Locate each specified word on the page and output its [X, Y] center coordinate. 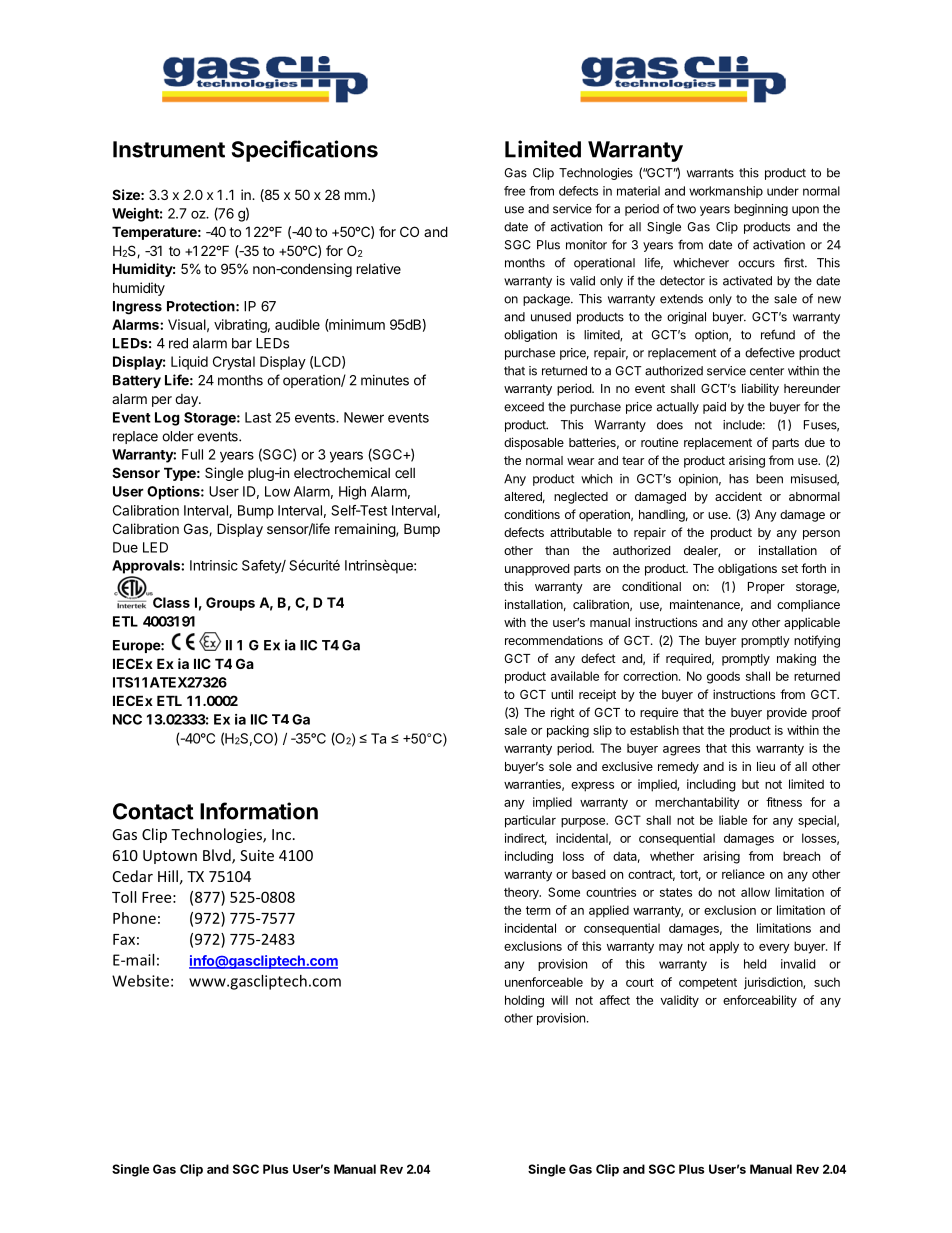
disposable [534, 443]
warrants [710, 173]
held [755, 964]
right [563, 713]
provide [787, 713]
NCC [127, 719]
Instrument [169, 149]
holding [524, 1001]
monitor [586, 245]
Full [192, 454]
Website [140, 981]
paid [714, 408]
